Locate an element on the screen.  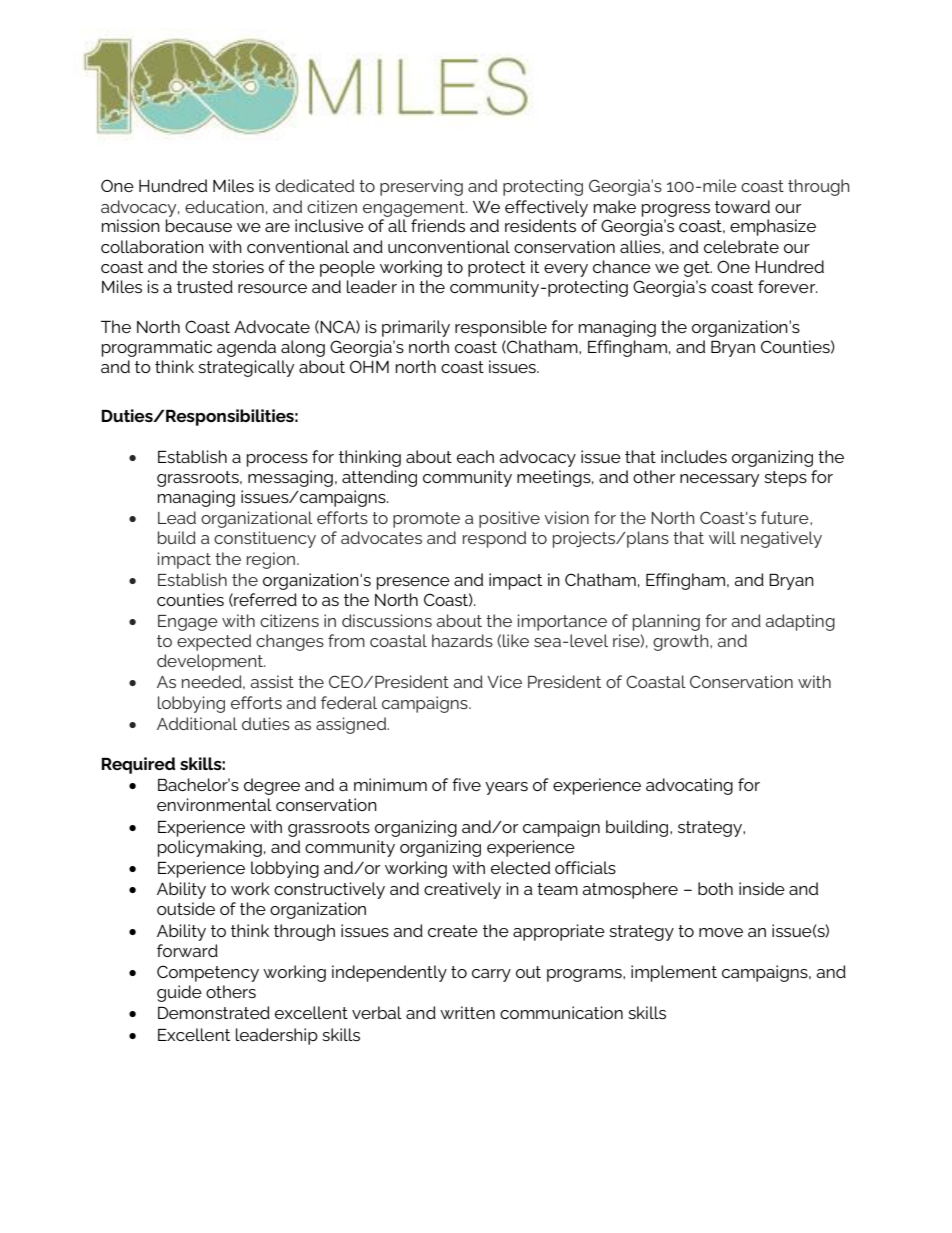
friends is located at coordinates (438, 225).
